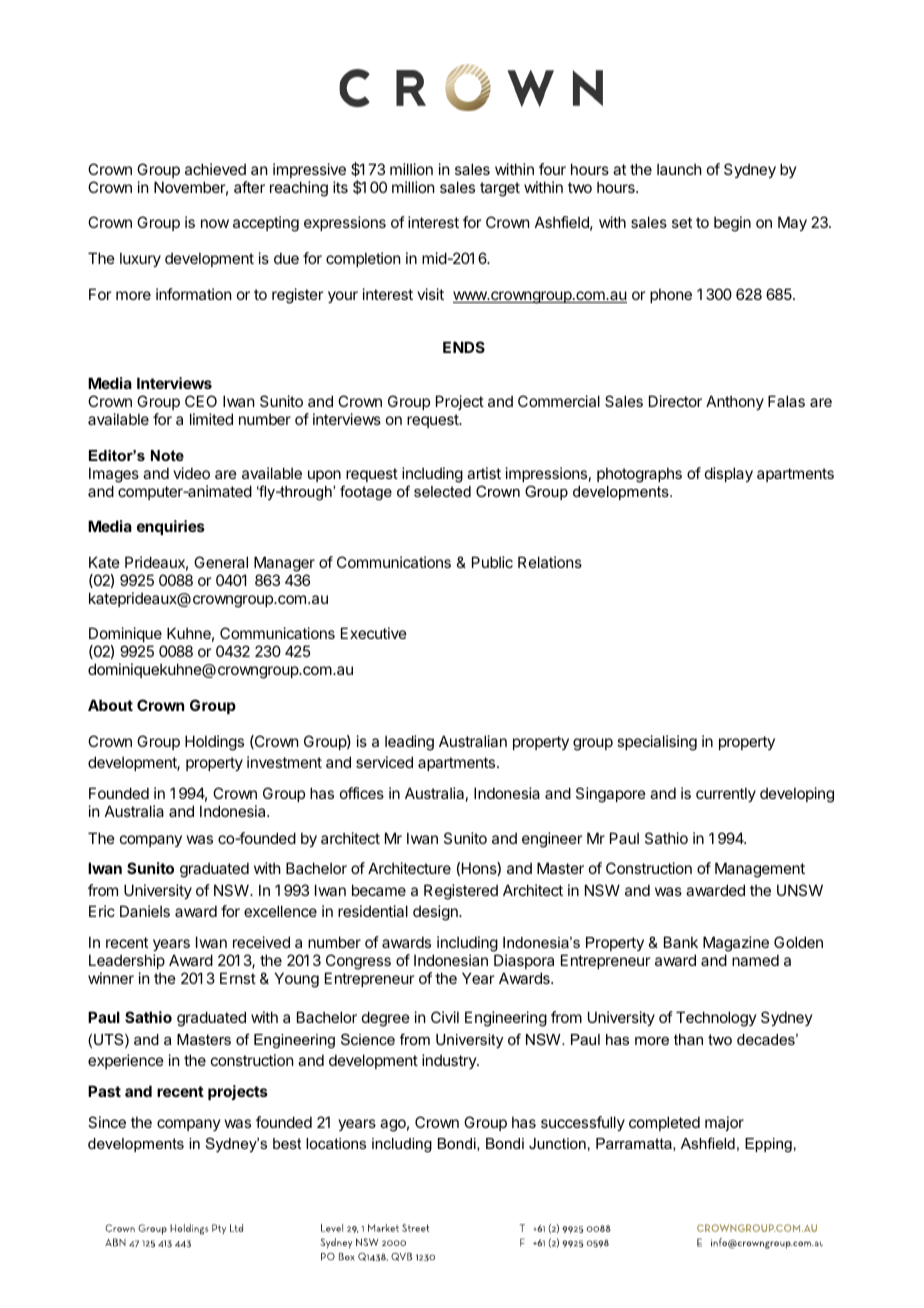  Describe the element at coordinates (729, 474) in the screenshot. I see `display` at that location.
